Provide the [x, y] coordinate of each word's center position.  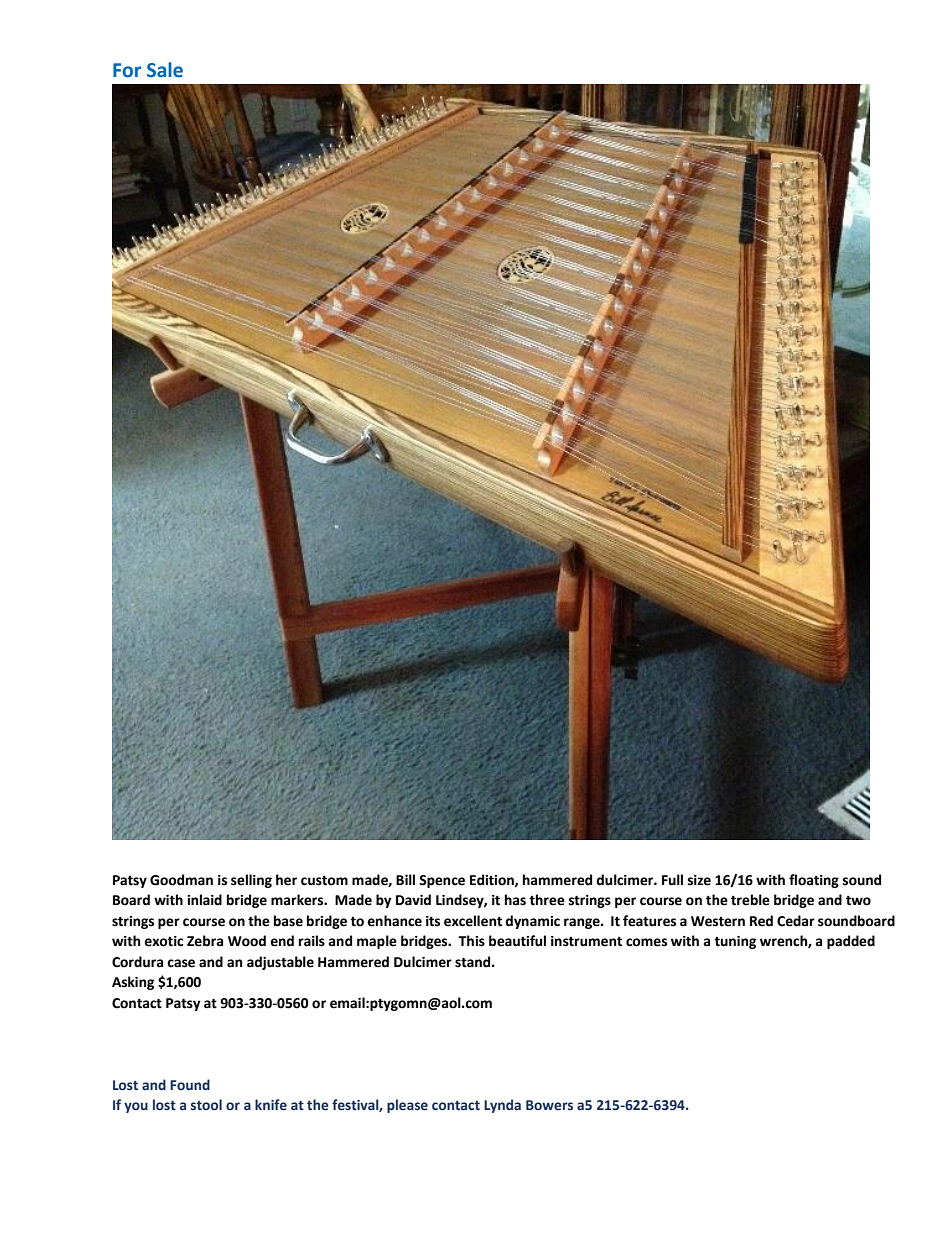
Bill [405, 879]
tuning [735, 942]
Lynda [502, 1106]
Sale [165, 70]
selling [251, 881]
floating [814, 881]
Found [190, 1084]
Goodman [181, 880]
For [127, 70]
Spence [442, 881]
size [699, 880]
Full [672, 880]
